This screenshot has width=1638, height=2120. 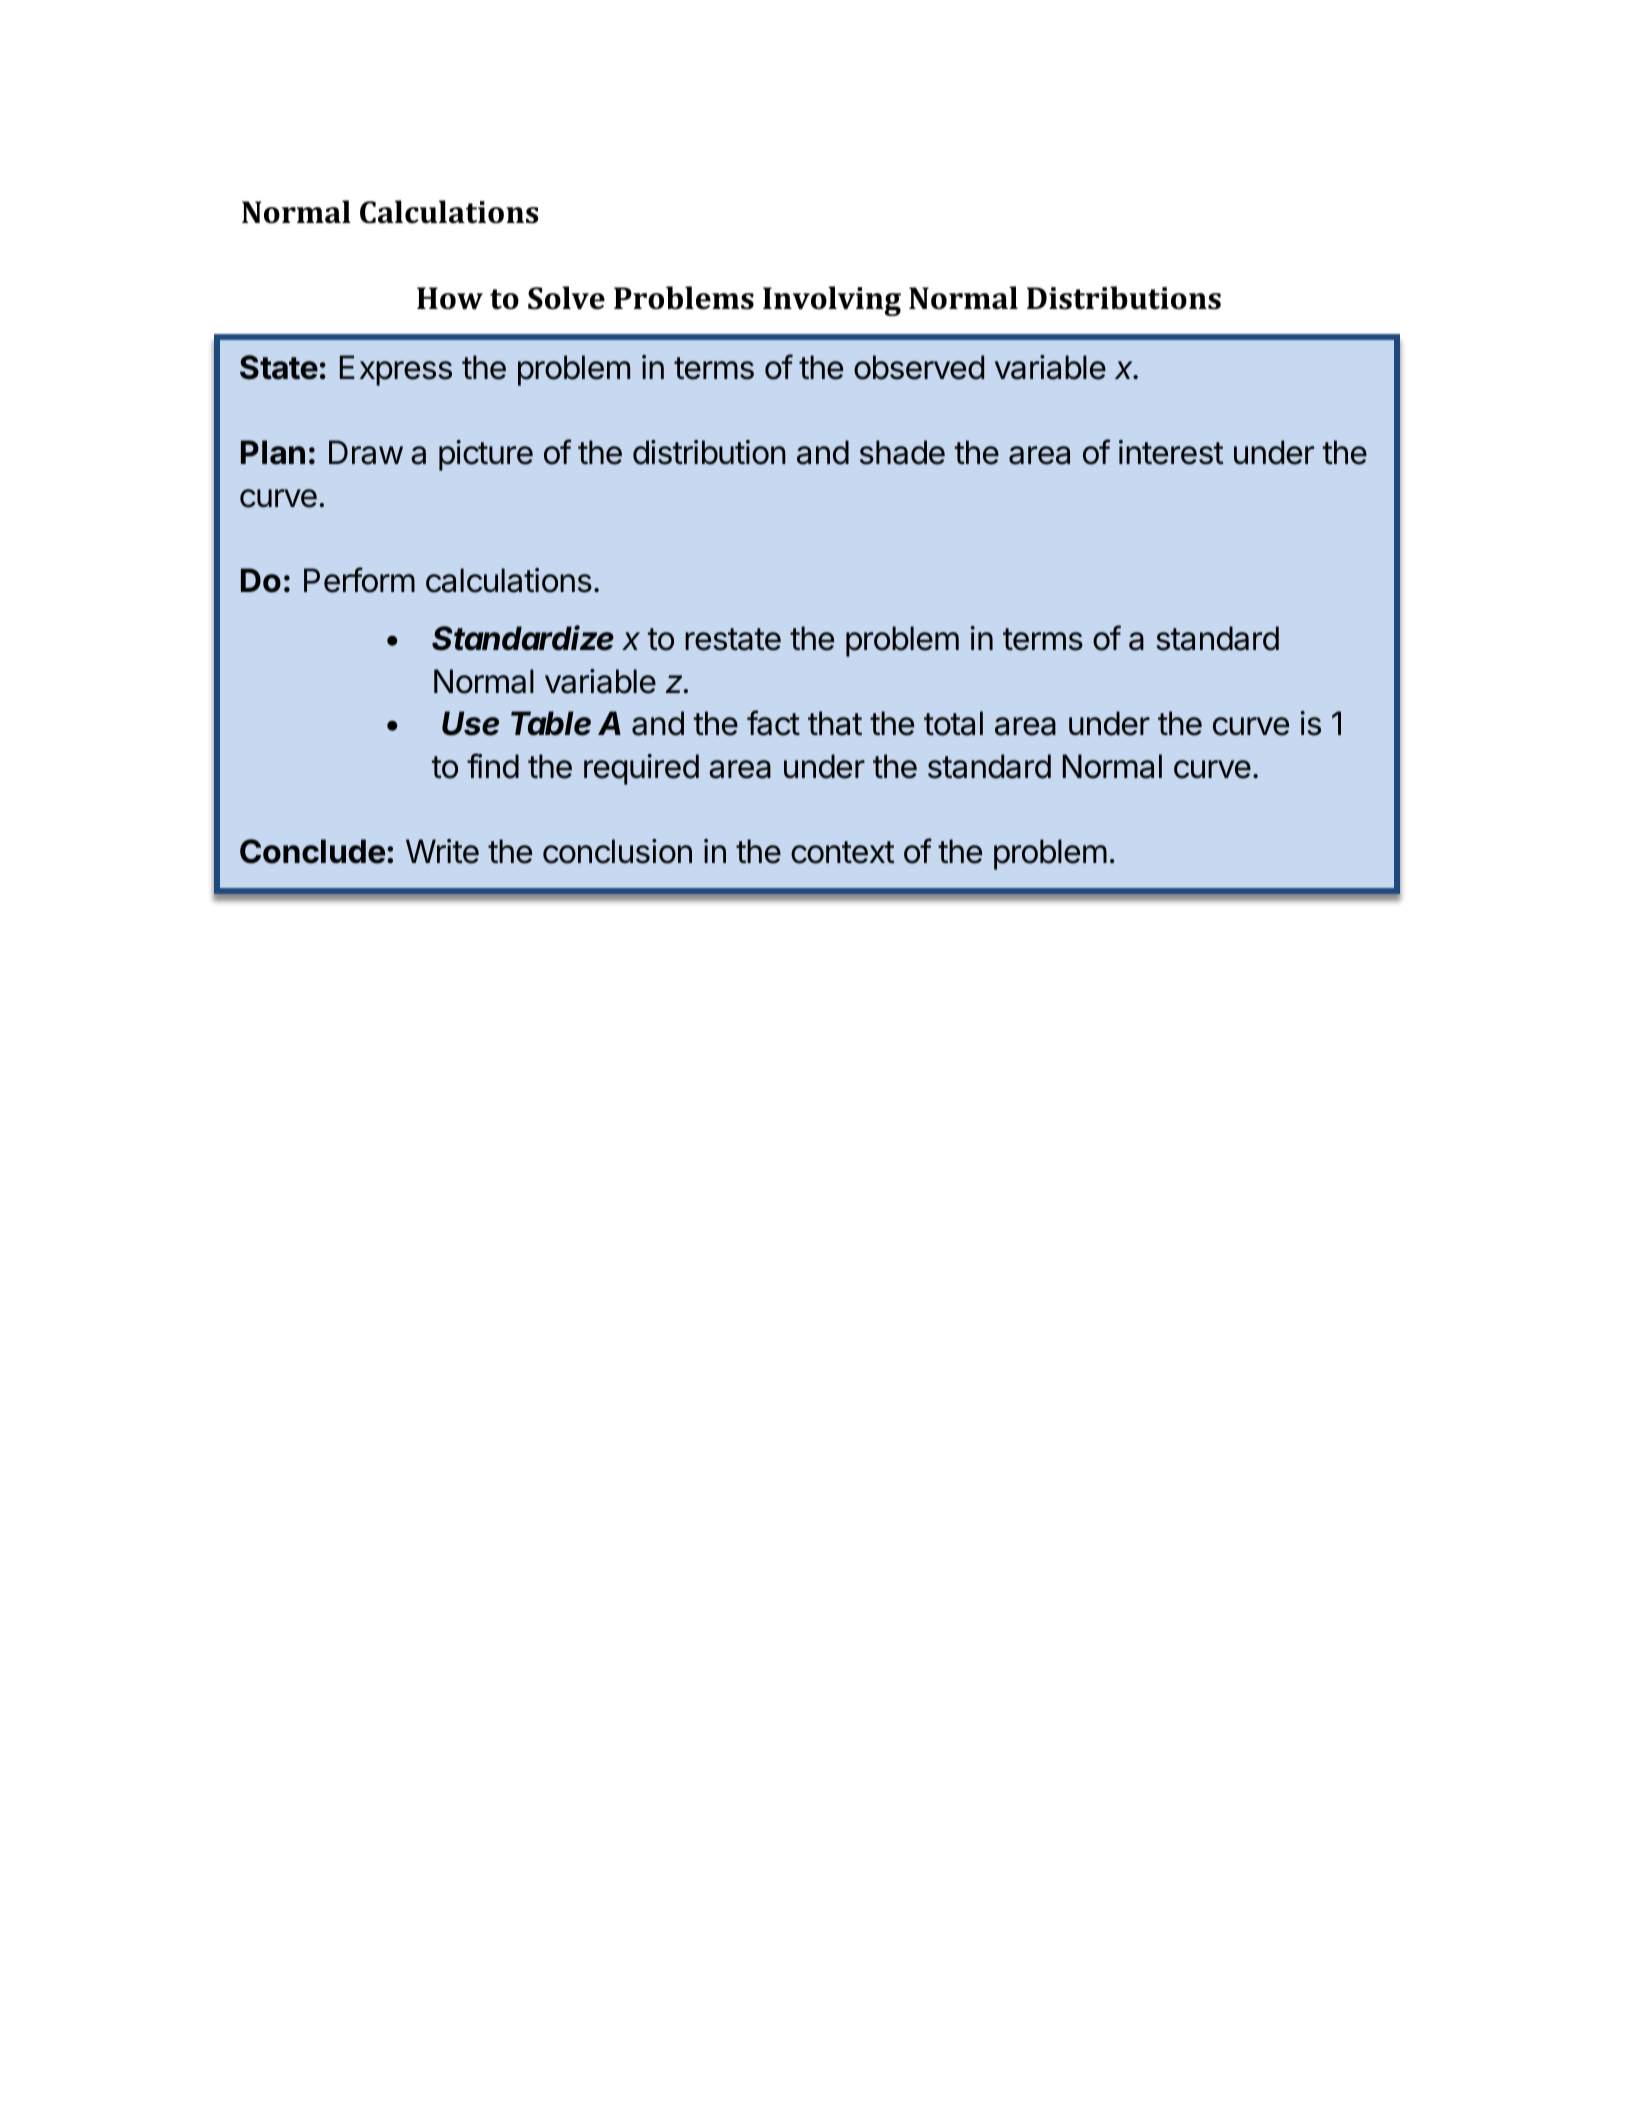 What do you see at coordinates (919, 367) in the screenshot?
I see `observed` at bounding box center [919, 367].
